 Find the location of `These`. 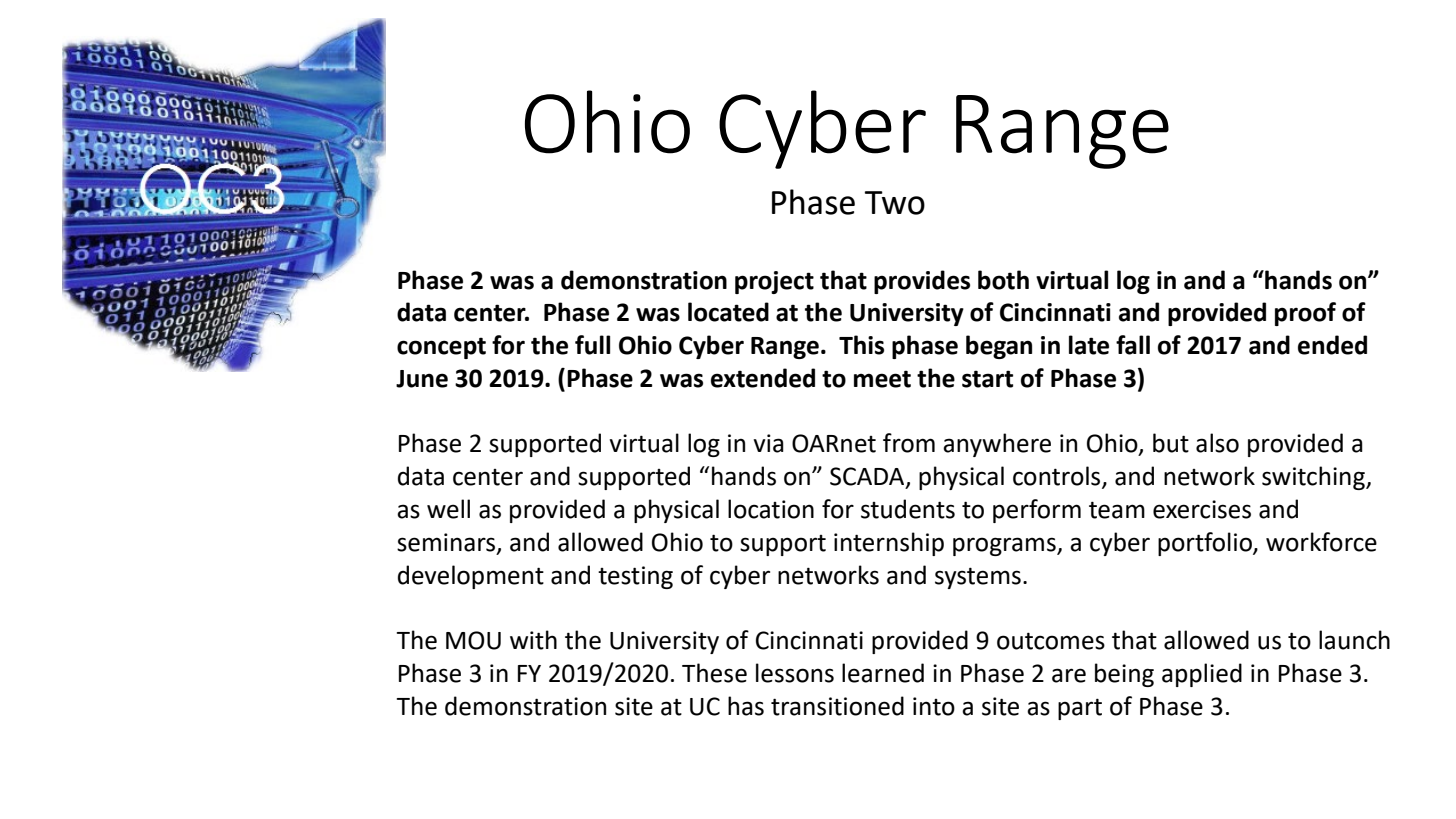

These is located at coordinates (714, 673).
